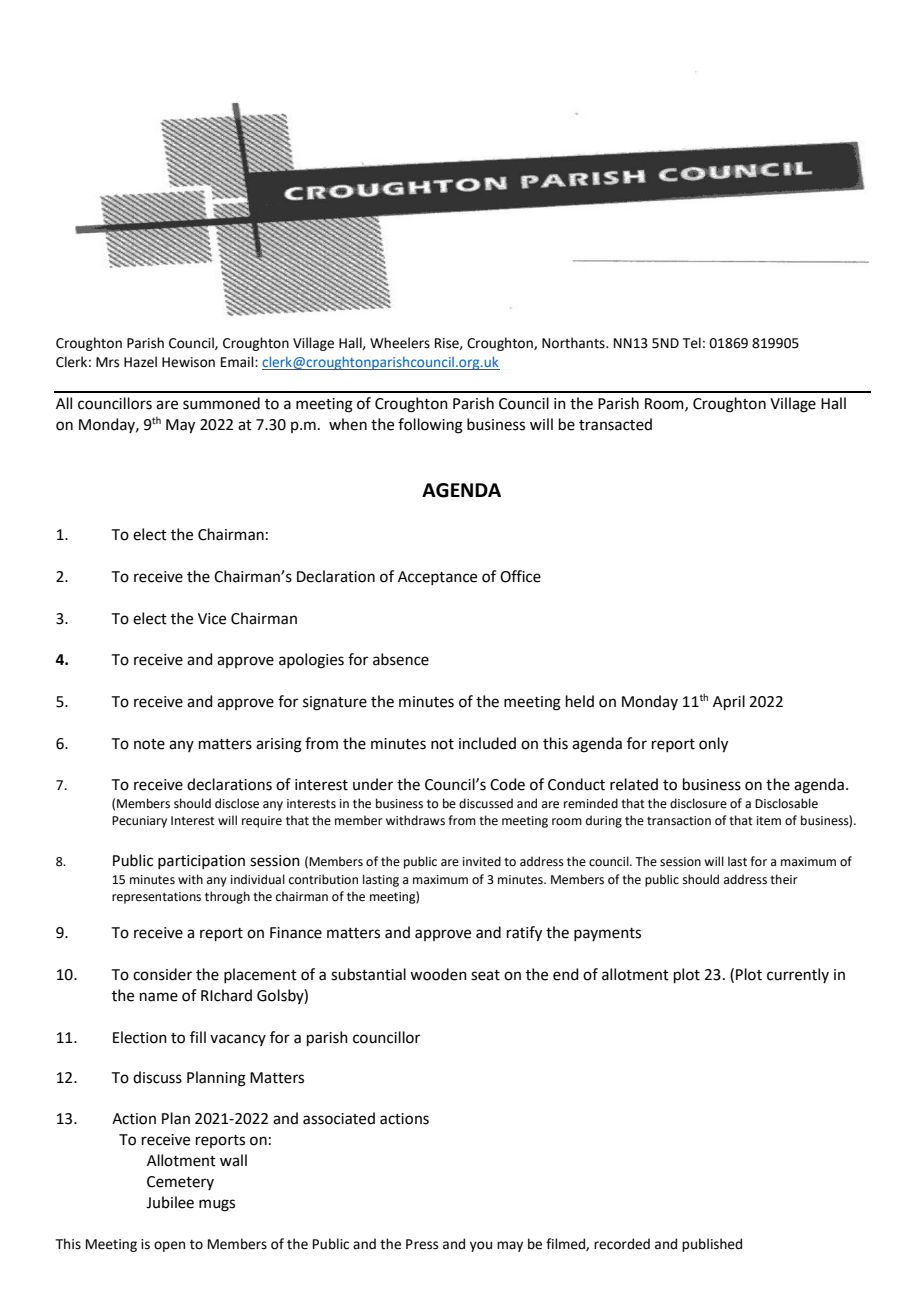  What do you see at coordinates (237, 803) in the document?
I see `disclose` at bounding box center [237, 803].
